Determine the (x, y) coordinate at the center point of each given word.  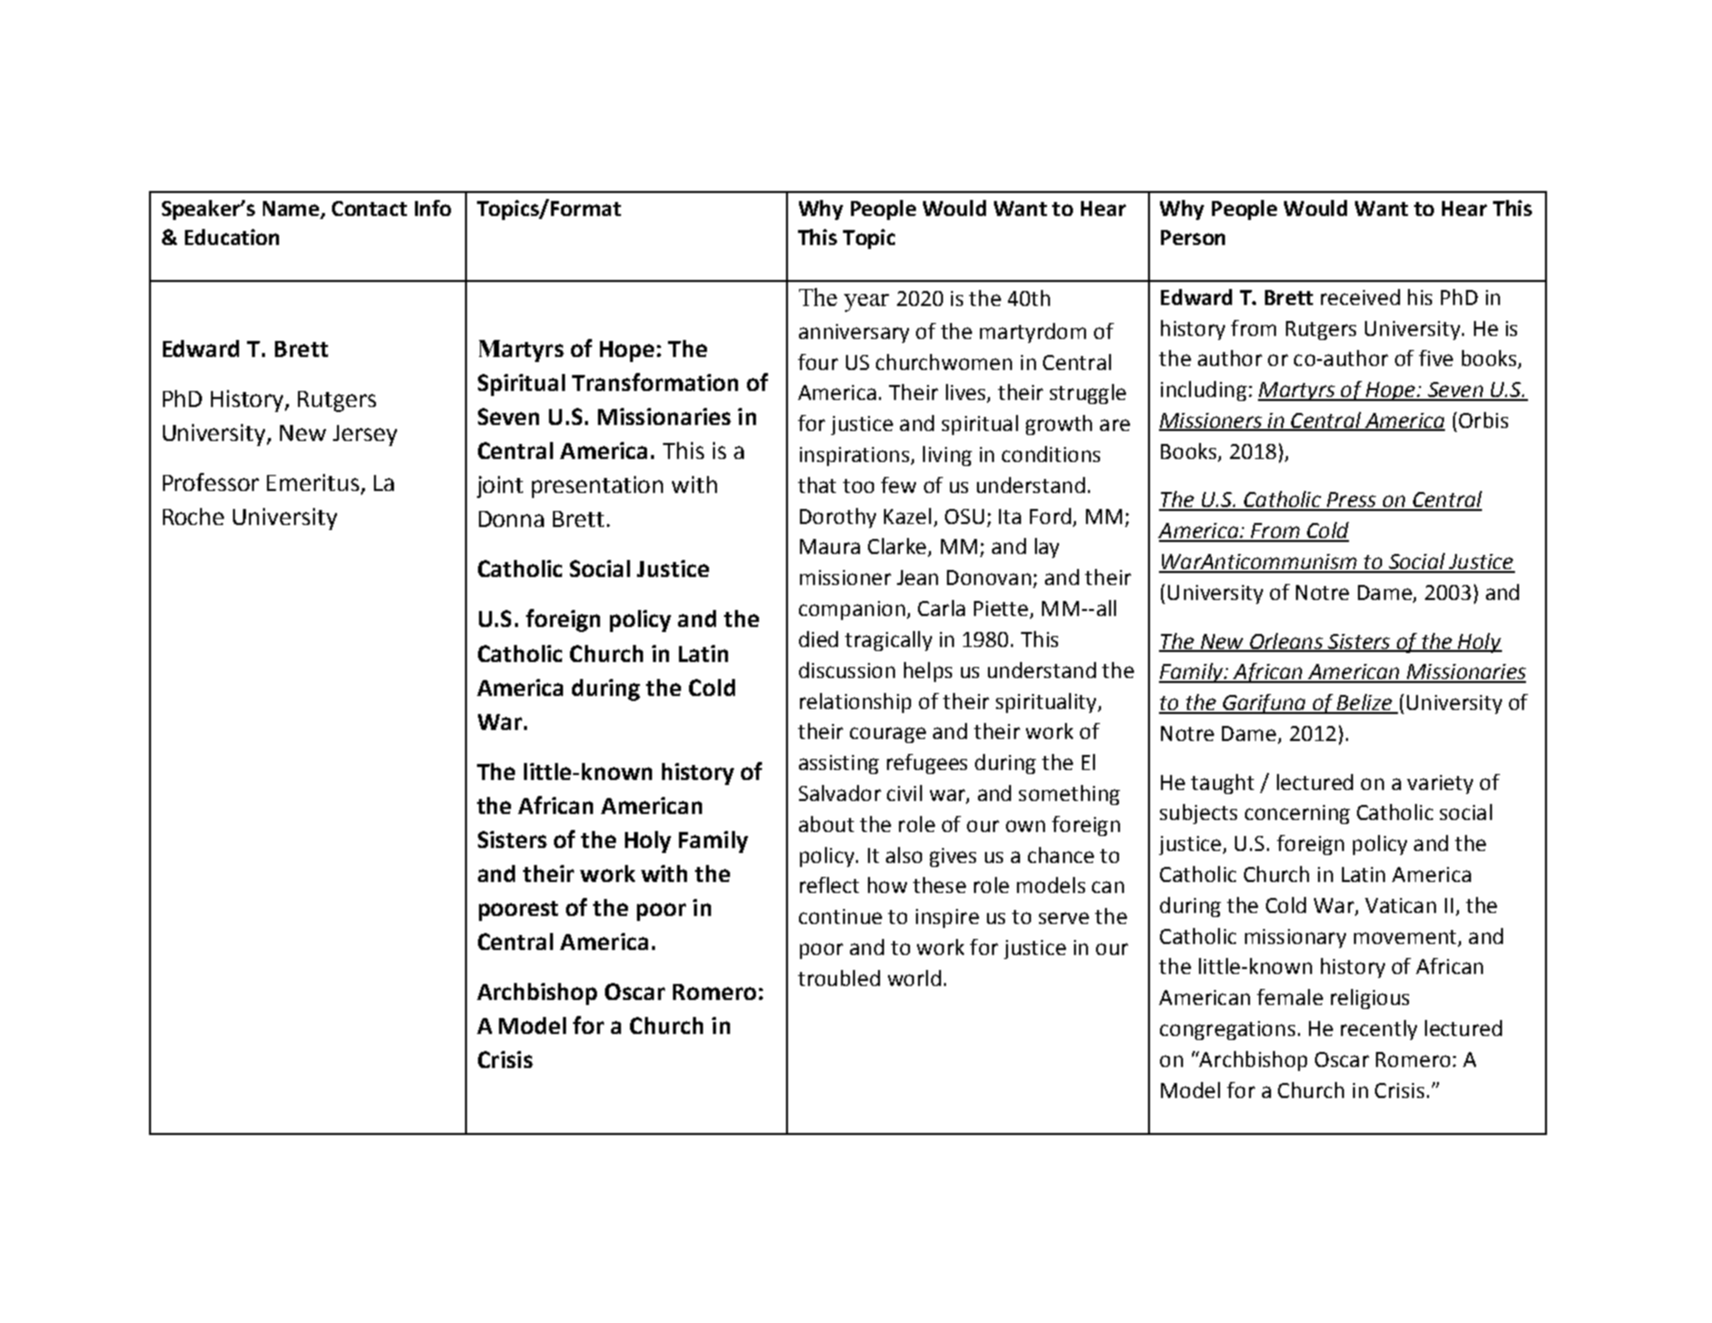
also (904, 855)
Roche (193, 516)
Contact (369, 208)
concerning (1297, 814)
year (866, 303)
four (818, 362)
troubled (839, 978)
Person (1193, 237)
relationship (855, 703)
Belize (1364, 703)
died (818, 639)
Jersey (365, 435)
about (826, 824)
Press (1351, 501)
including (1204, 391)
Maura (830, 546)
